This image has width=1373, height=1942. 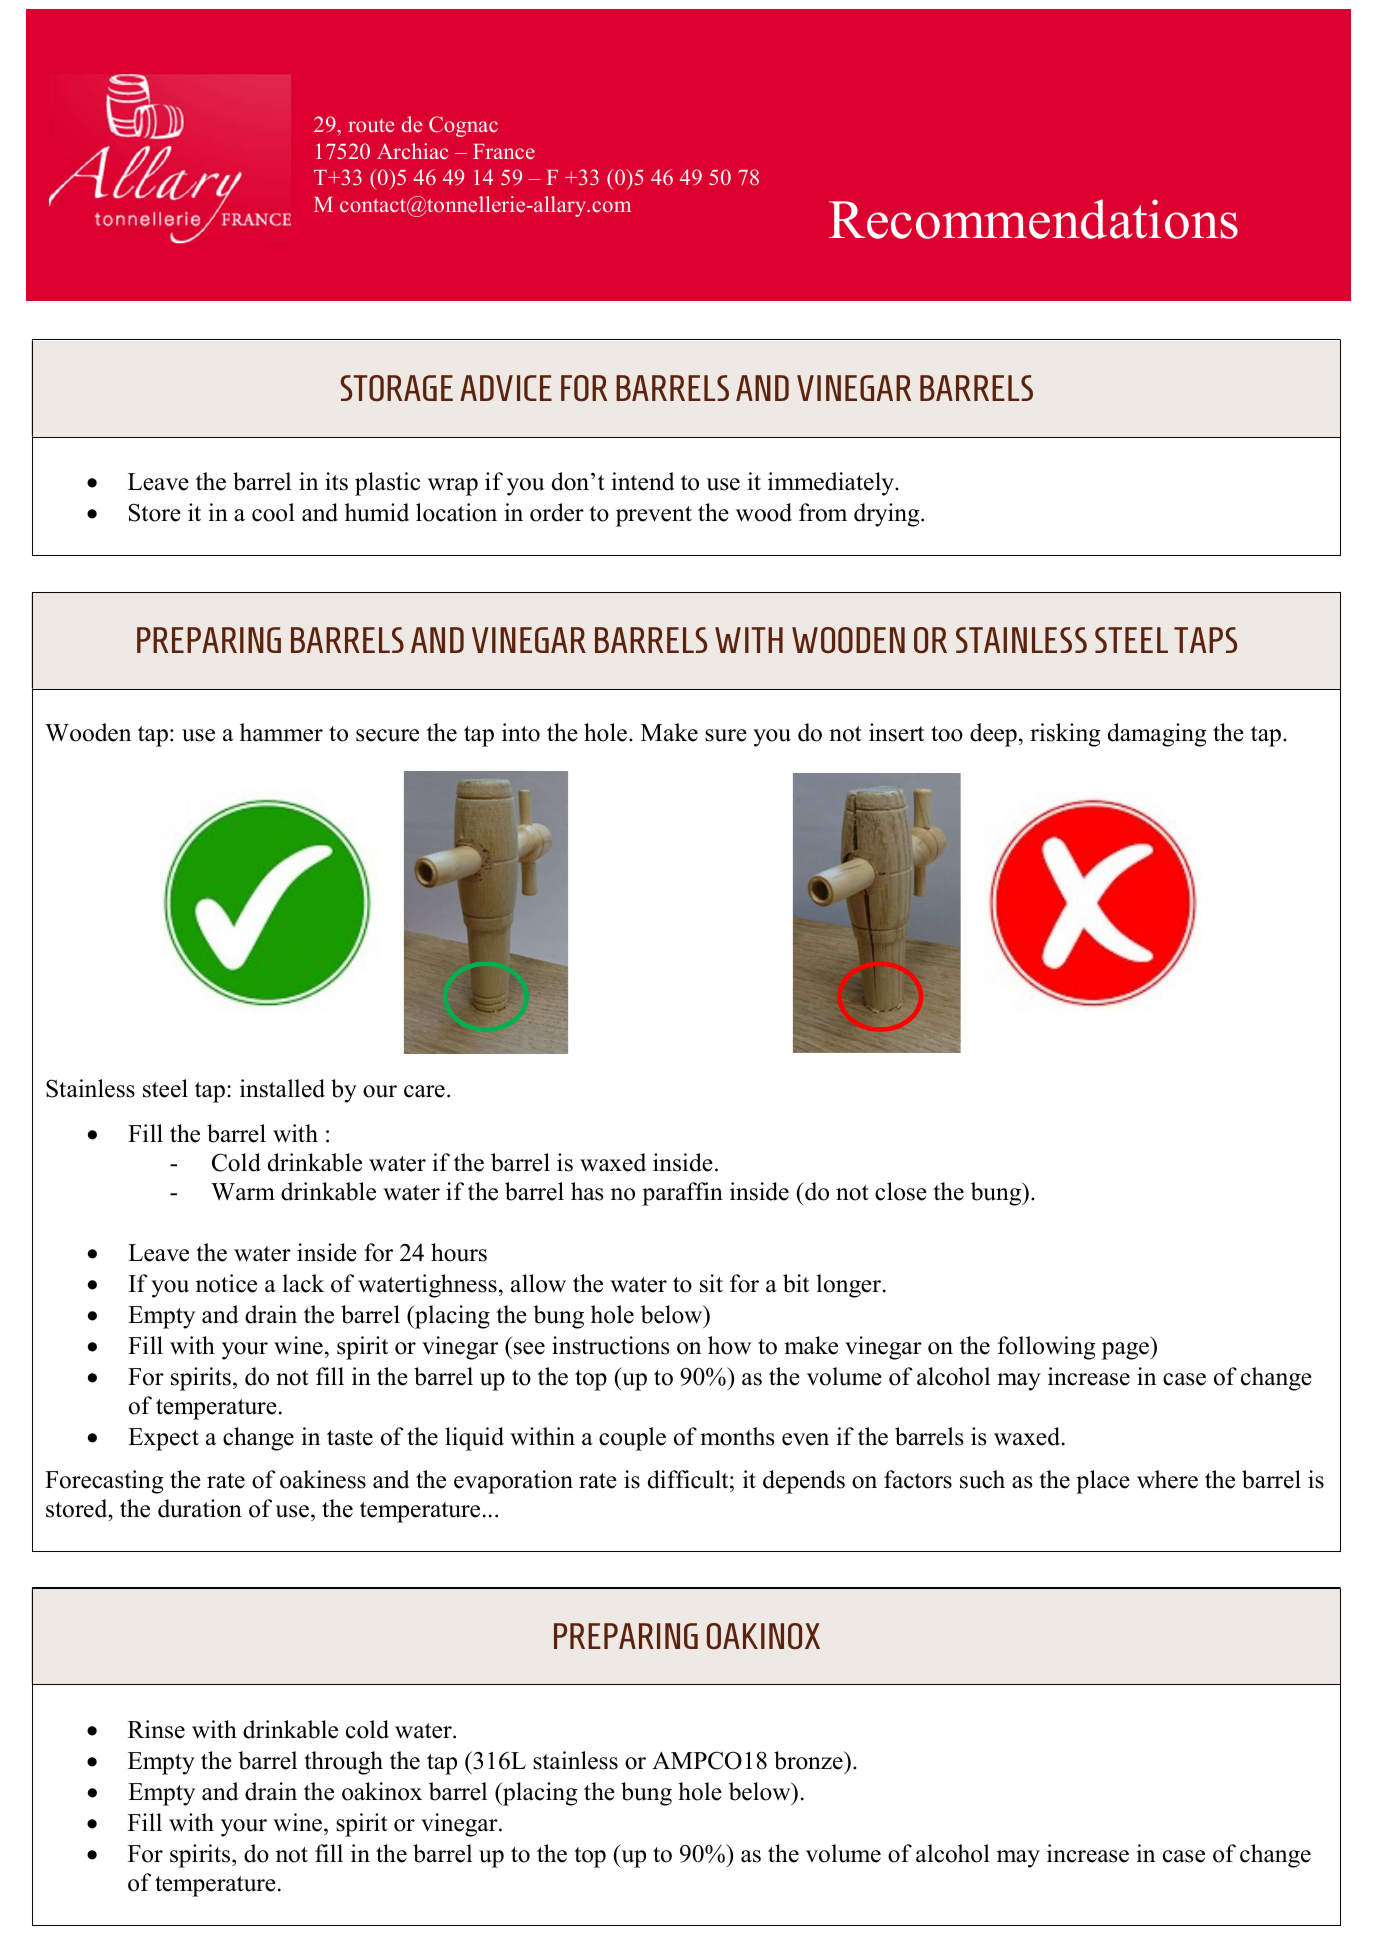 What do you see at coordinates (281, 732) in the image?
I see `hammer` at bounding box center [281, 732].
